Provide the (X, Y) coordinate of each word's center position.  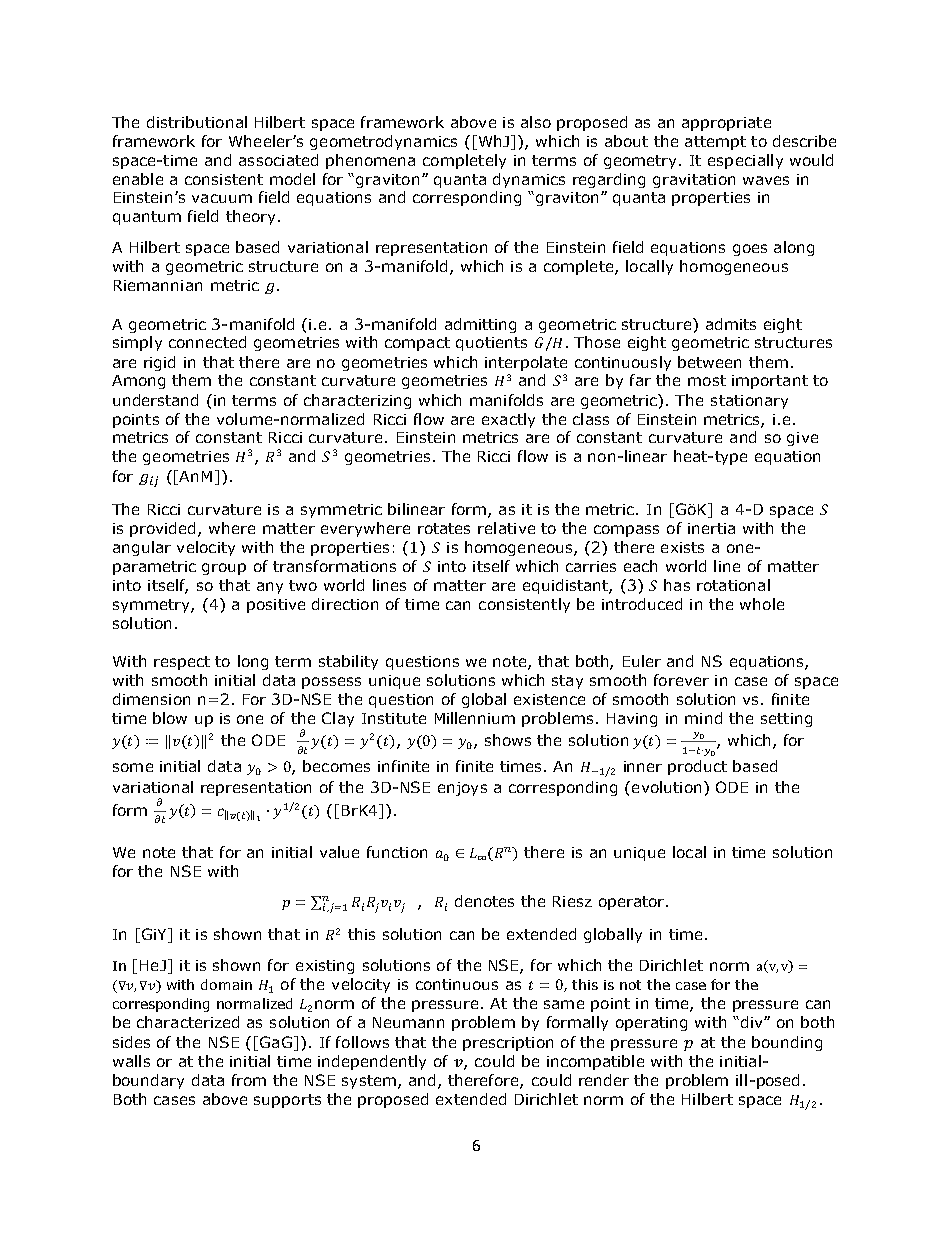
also (536, 122)
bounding (787, 1043)
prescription (508, 1044)
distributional (197, 122)
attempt (715, 143)
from (249, 1080)
